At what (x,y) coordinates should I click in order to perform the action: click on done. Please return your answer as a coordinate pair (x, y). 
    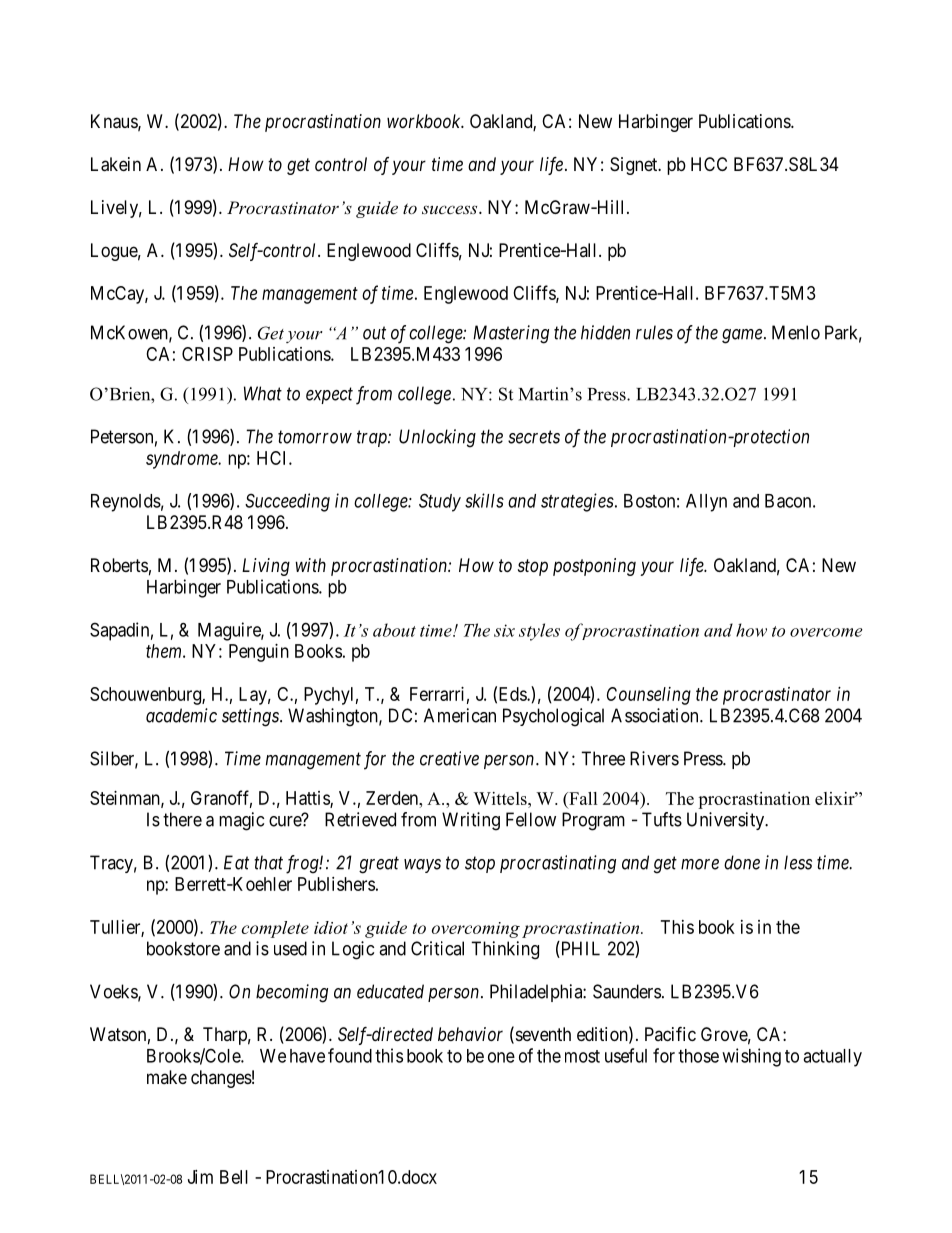
    Looking at the image, I should click on (742, 862).
